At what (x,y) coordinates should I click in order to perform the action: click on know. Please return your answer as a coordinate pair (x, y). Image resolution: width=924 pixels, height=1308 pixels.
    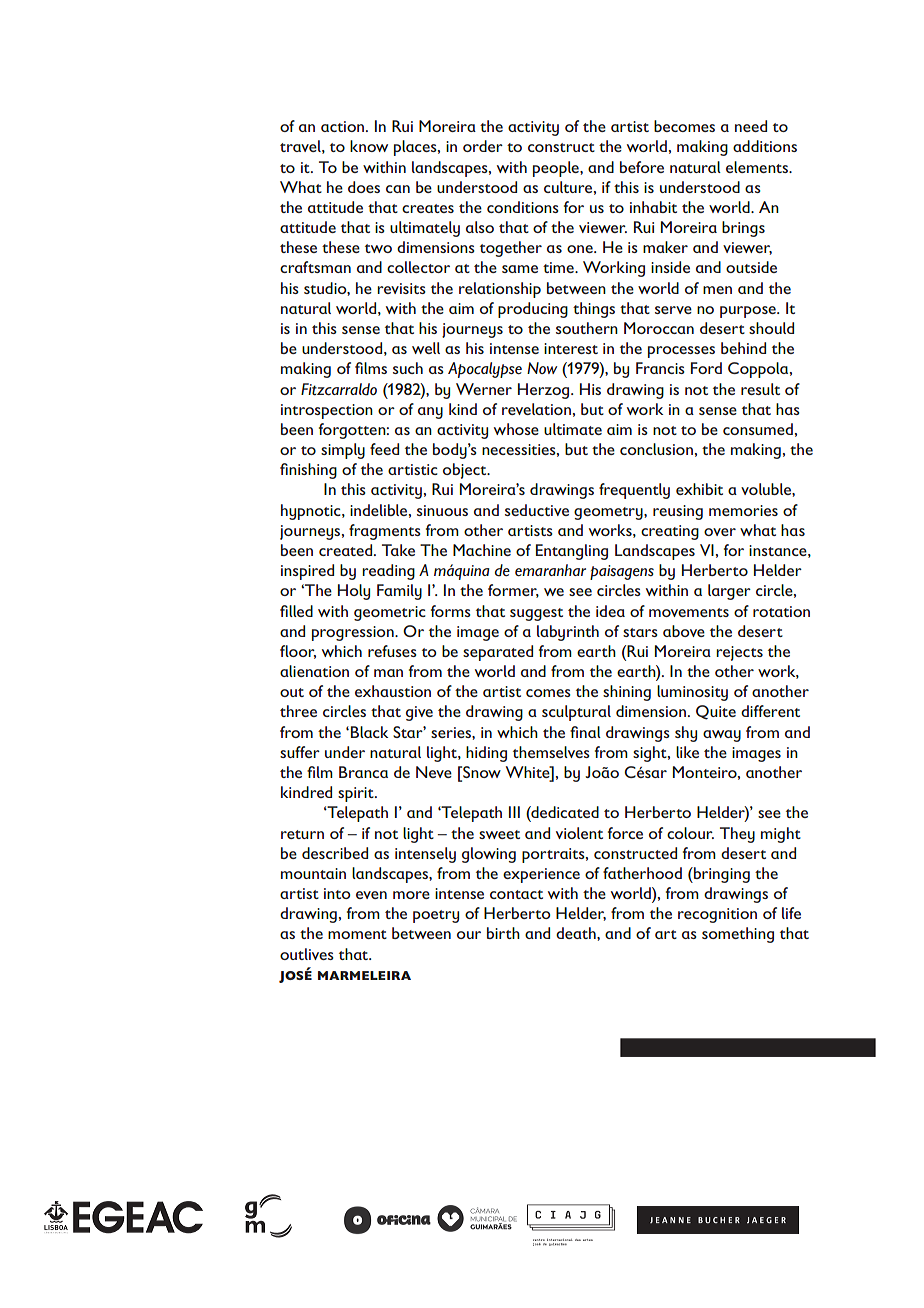
    Looking at the image, I should click on (369, 146).
